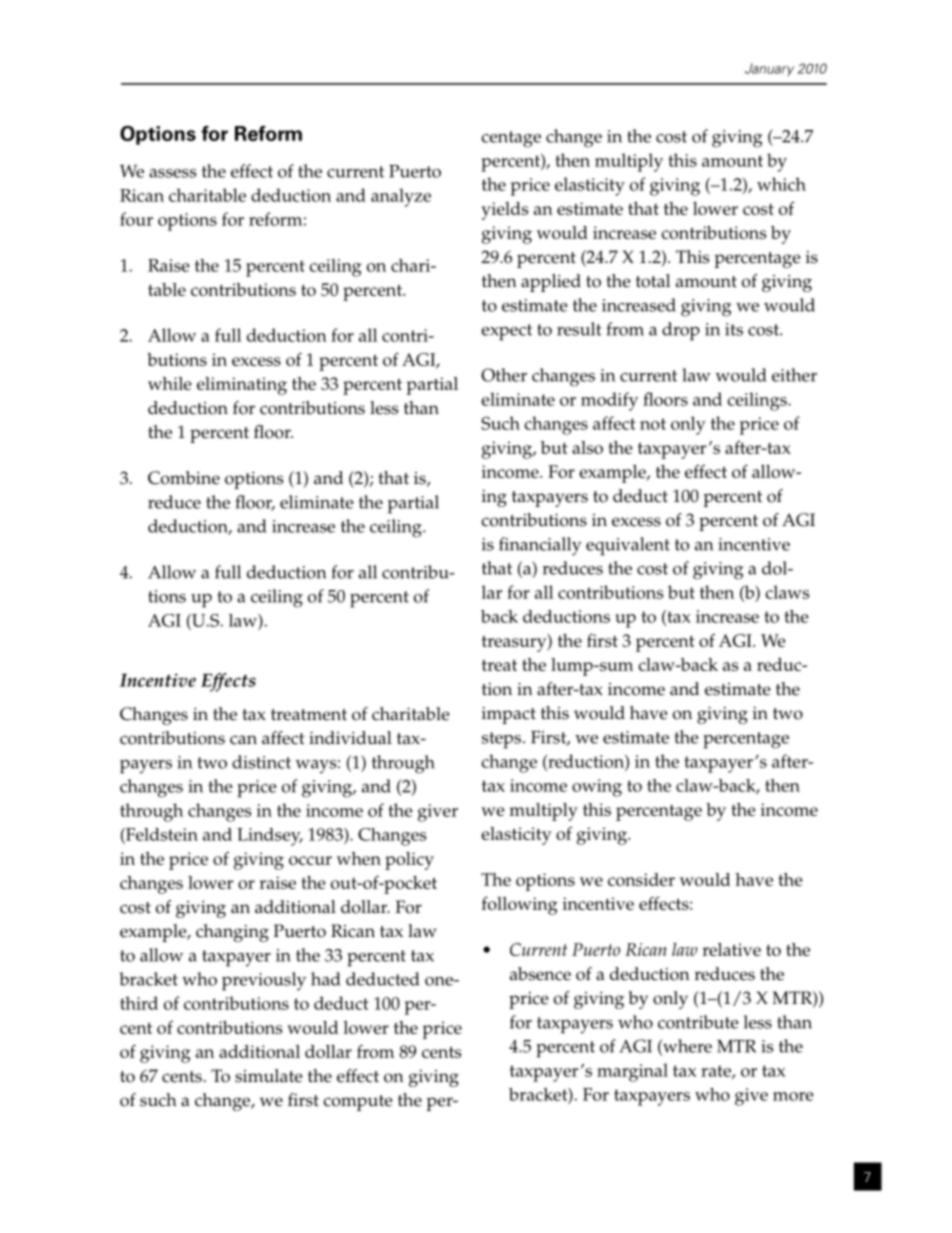 This document has height=1233, width=952. Describe the element at coordinates (769, 69) in the document. I see `January` at that location.
